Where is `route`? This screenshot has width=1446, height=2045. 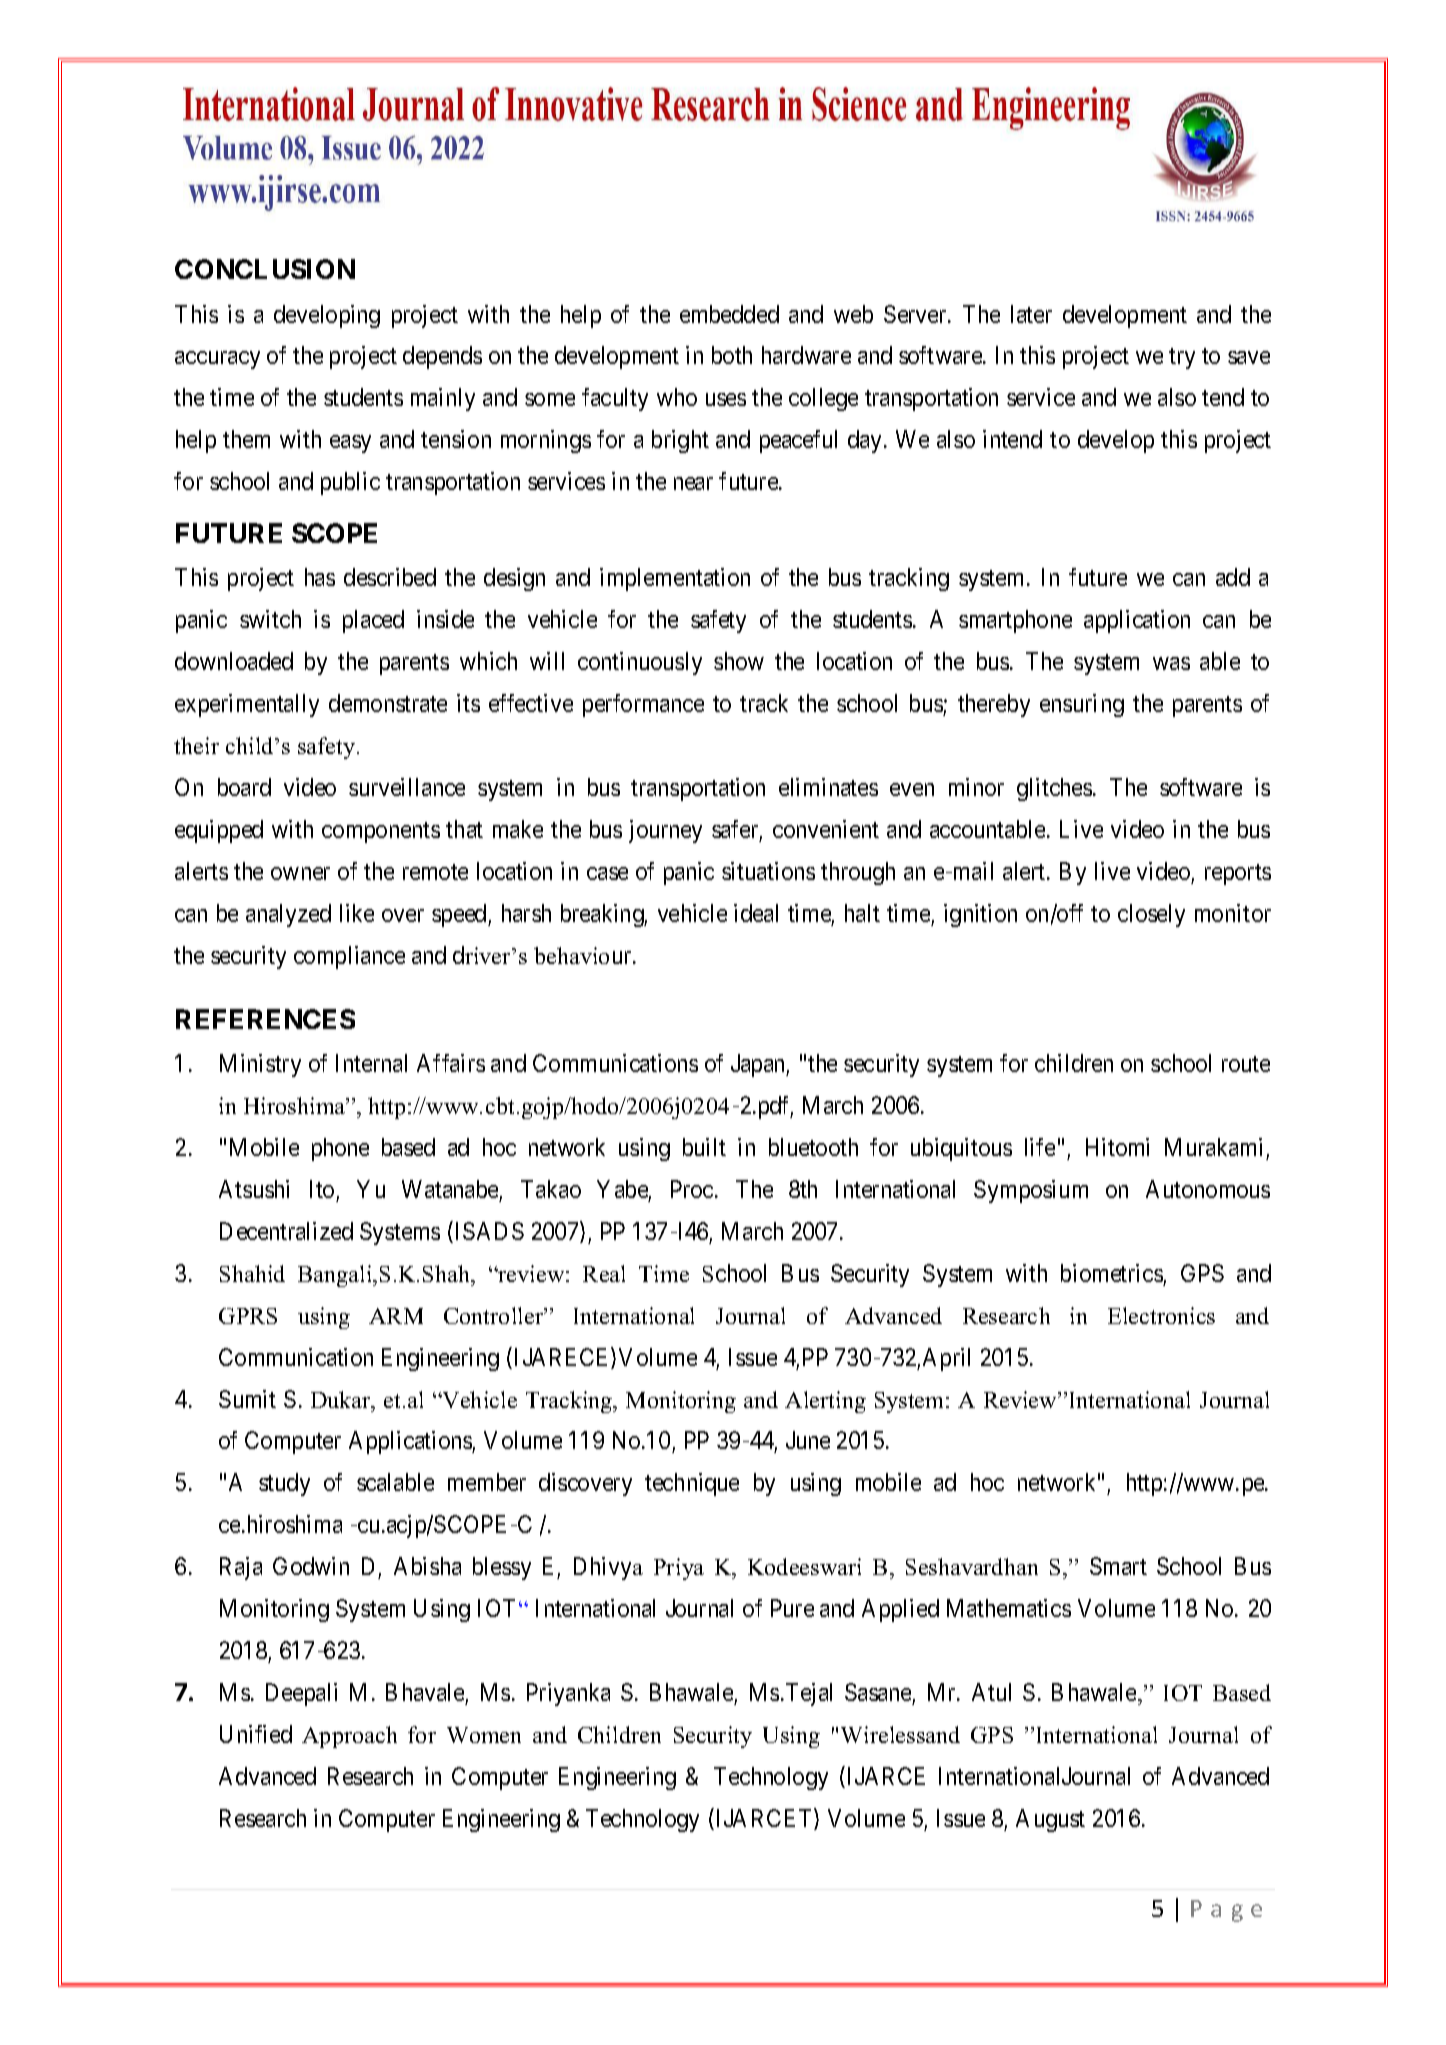 route is located at coordinates (1246, 1064).
